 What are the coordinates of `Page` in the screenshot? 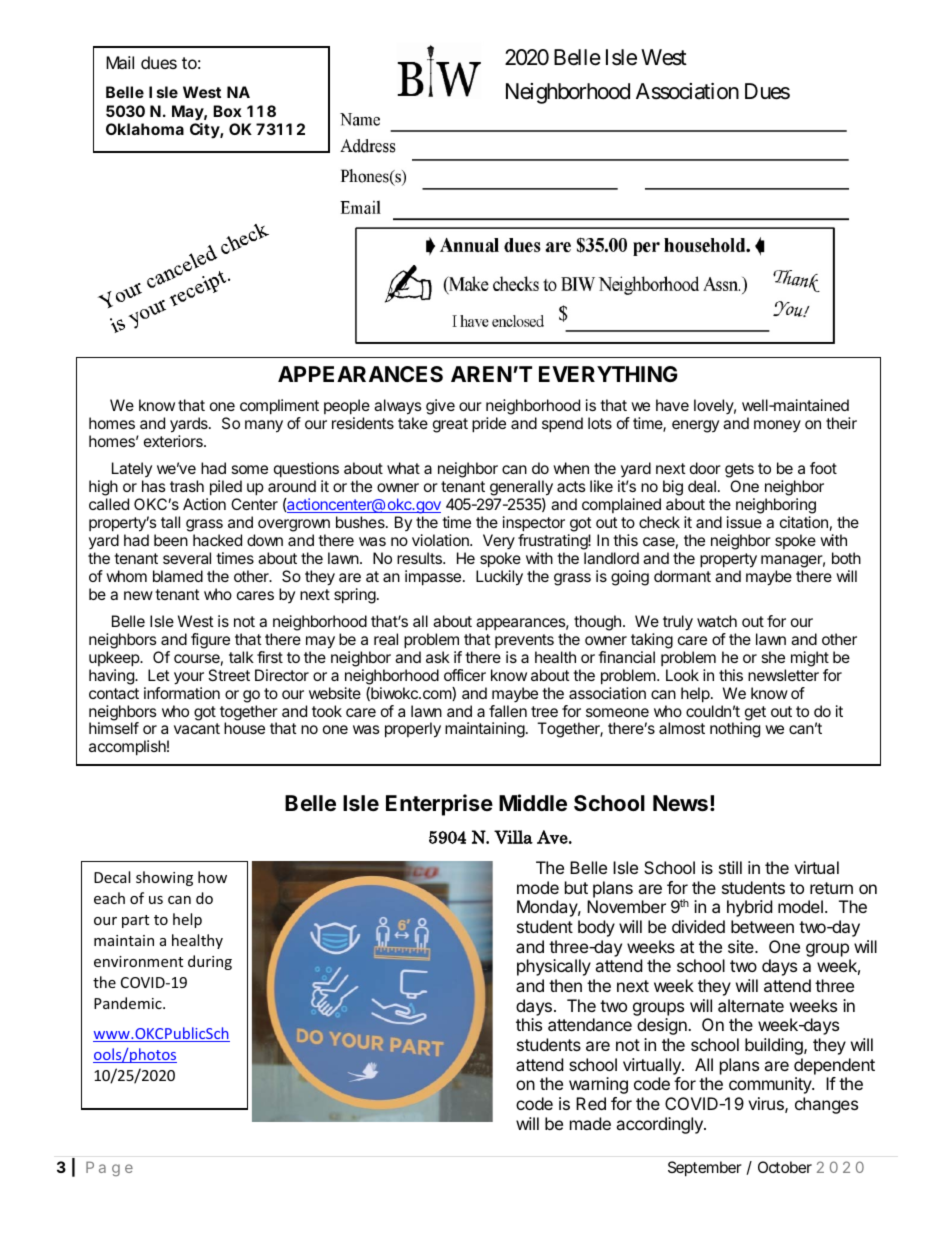 It's located at (109, 1168).
